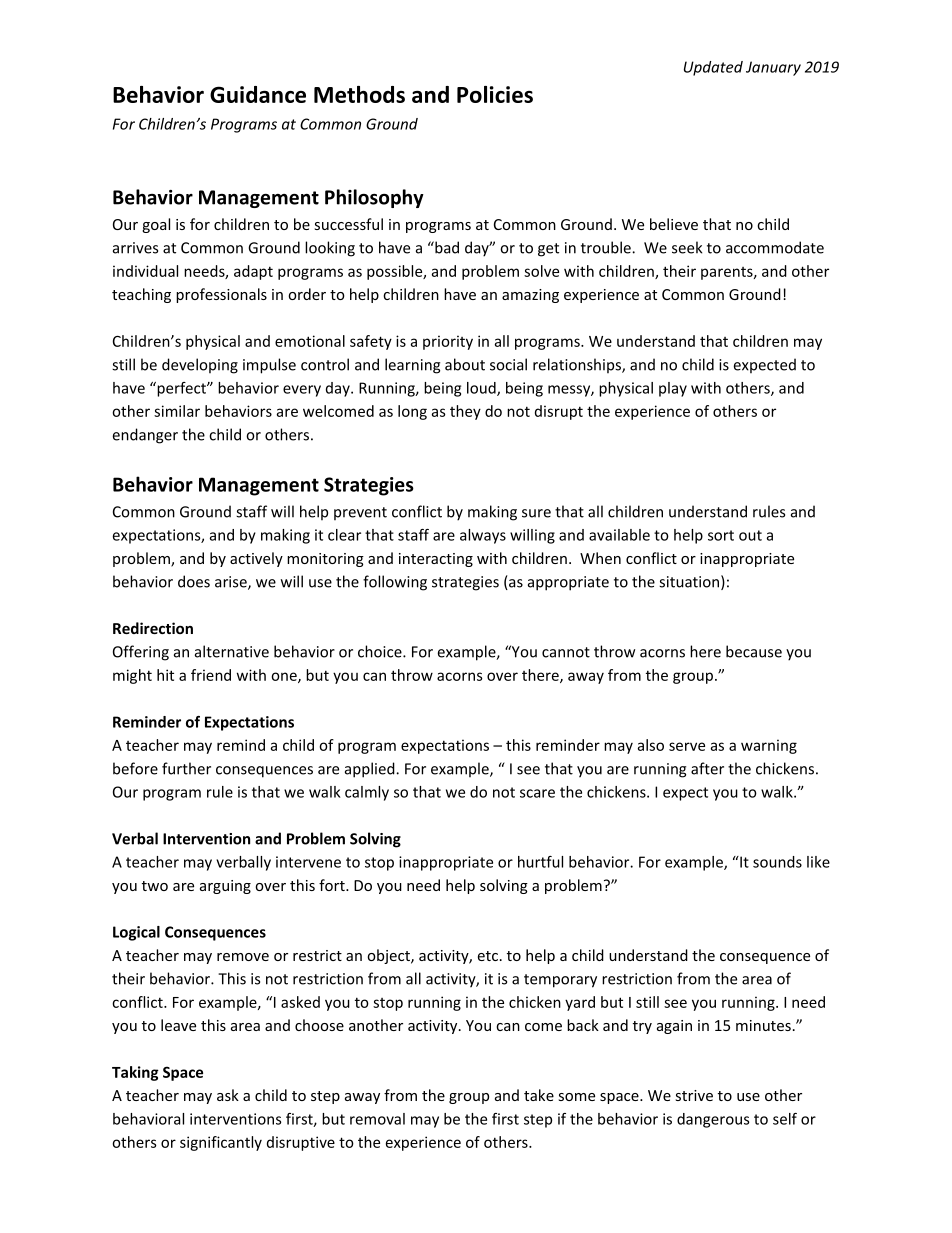 Image resolution: width=952 pixels, height=1233 pixels. Describe the element at coordinates (713, 68) in the document. I see `Updated` at that location.
